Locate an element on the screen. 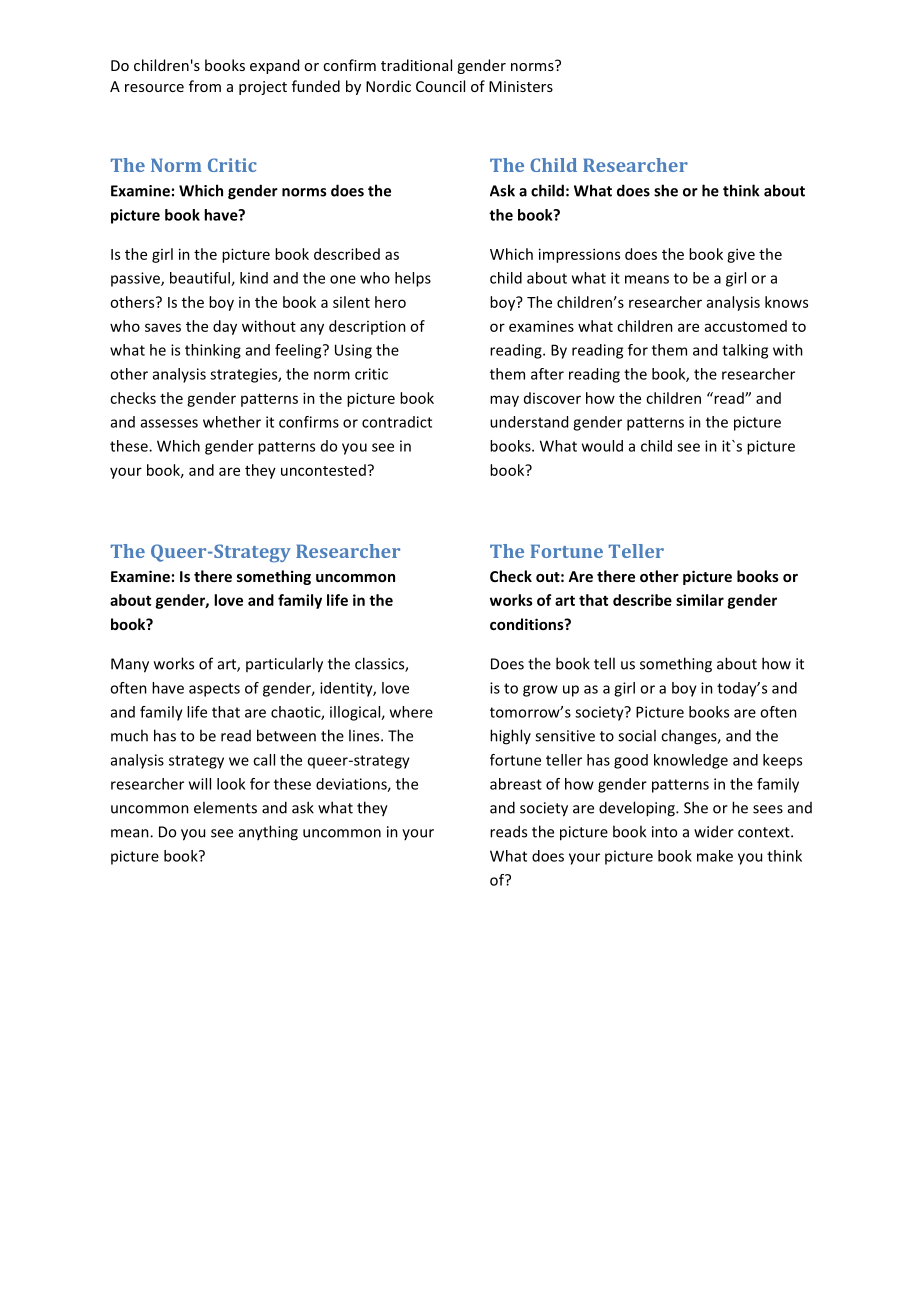 Image resolution: width=924 pixels, height=1308 pixels. contradict is located at coordinates (397, 422).
